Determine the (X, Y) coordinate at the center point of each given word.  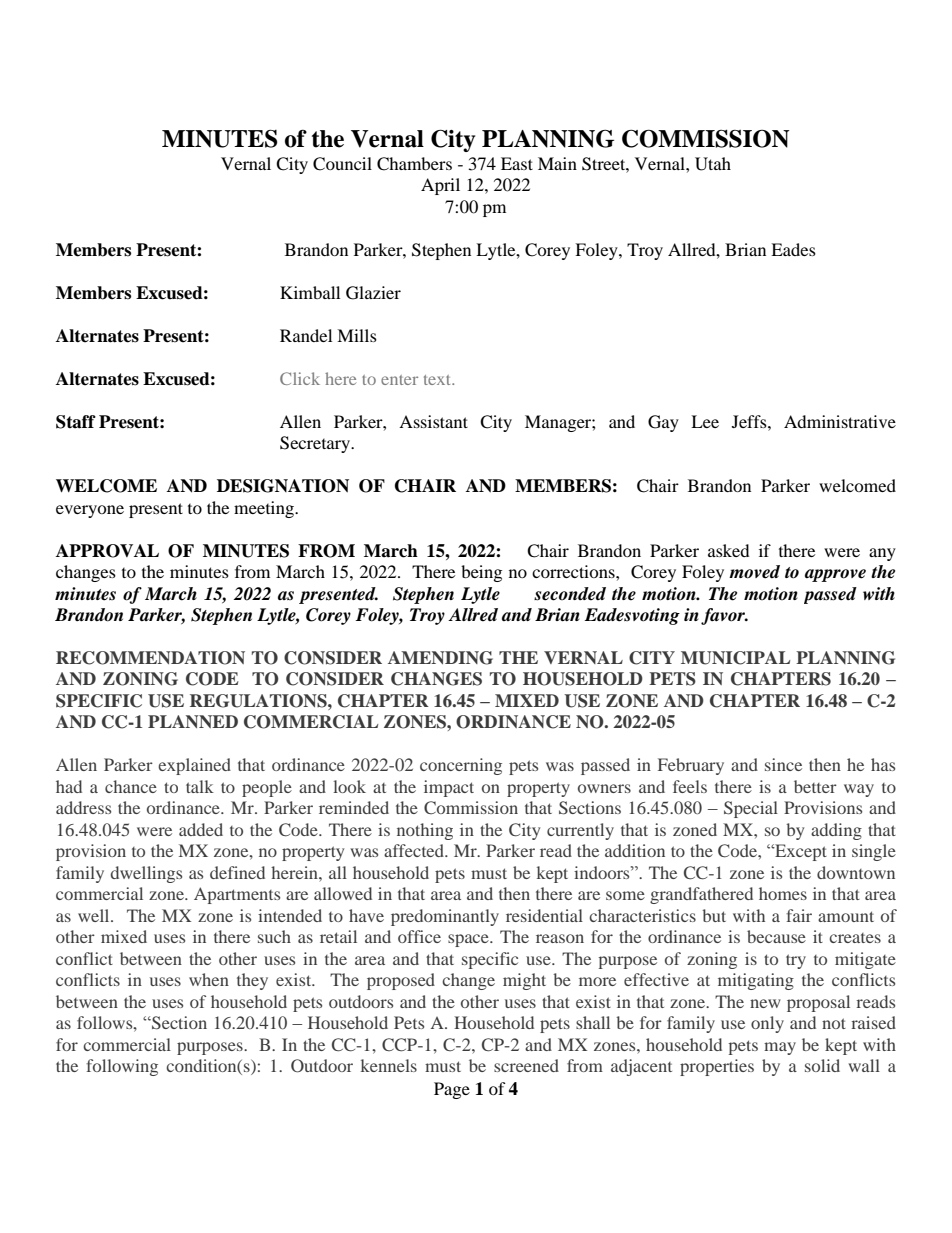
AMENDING (440, 658)
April (440, 186)
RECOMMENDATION (150, 658)
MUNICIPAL (735, 658)
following (122, 1067)
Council (342, 164)
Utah (713, 164)
